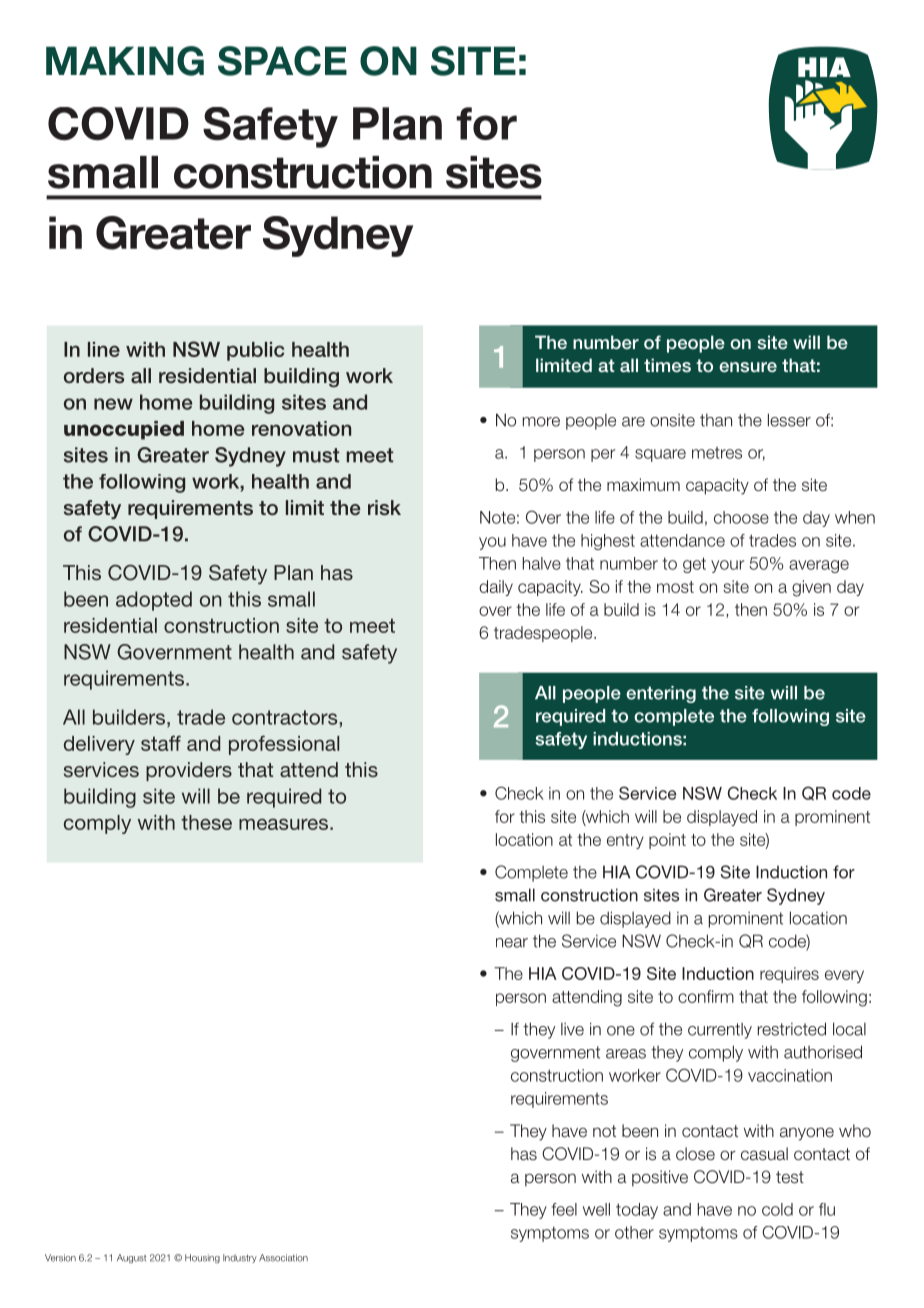 The height and width of the page is (1308, 924). Describe the element at coordinates (131, 1258) in the page. I see `August` at that location.
